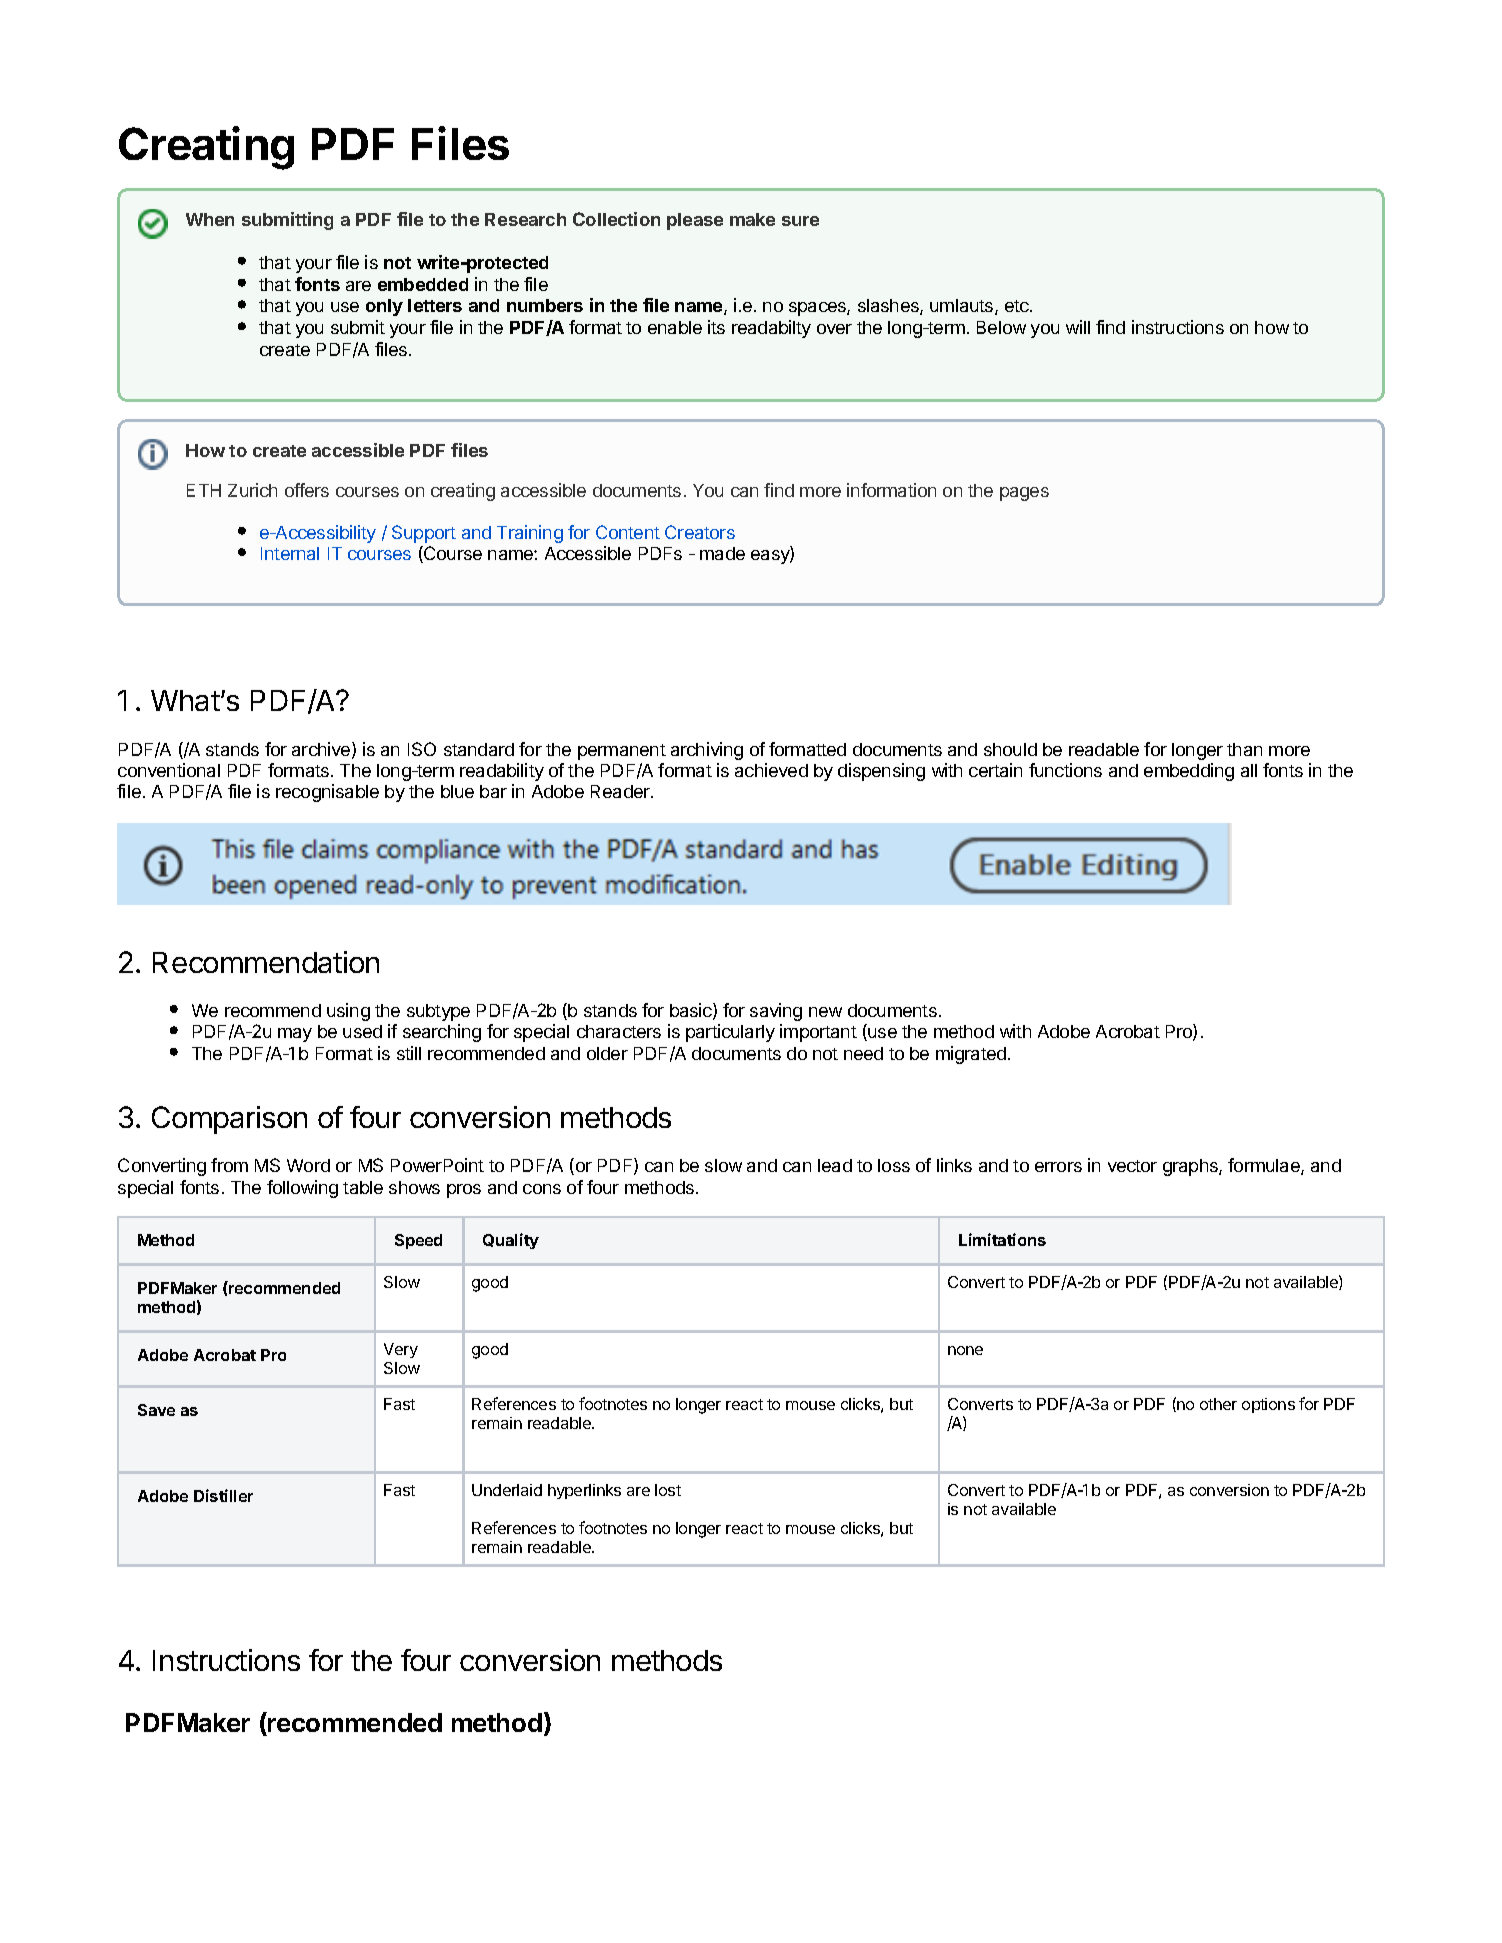 The width and height of the screenshot is (1502, 1943). Describe the element at coordinates (327, 793) in the screenshot. I see `recognisable` at that location.
